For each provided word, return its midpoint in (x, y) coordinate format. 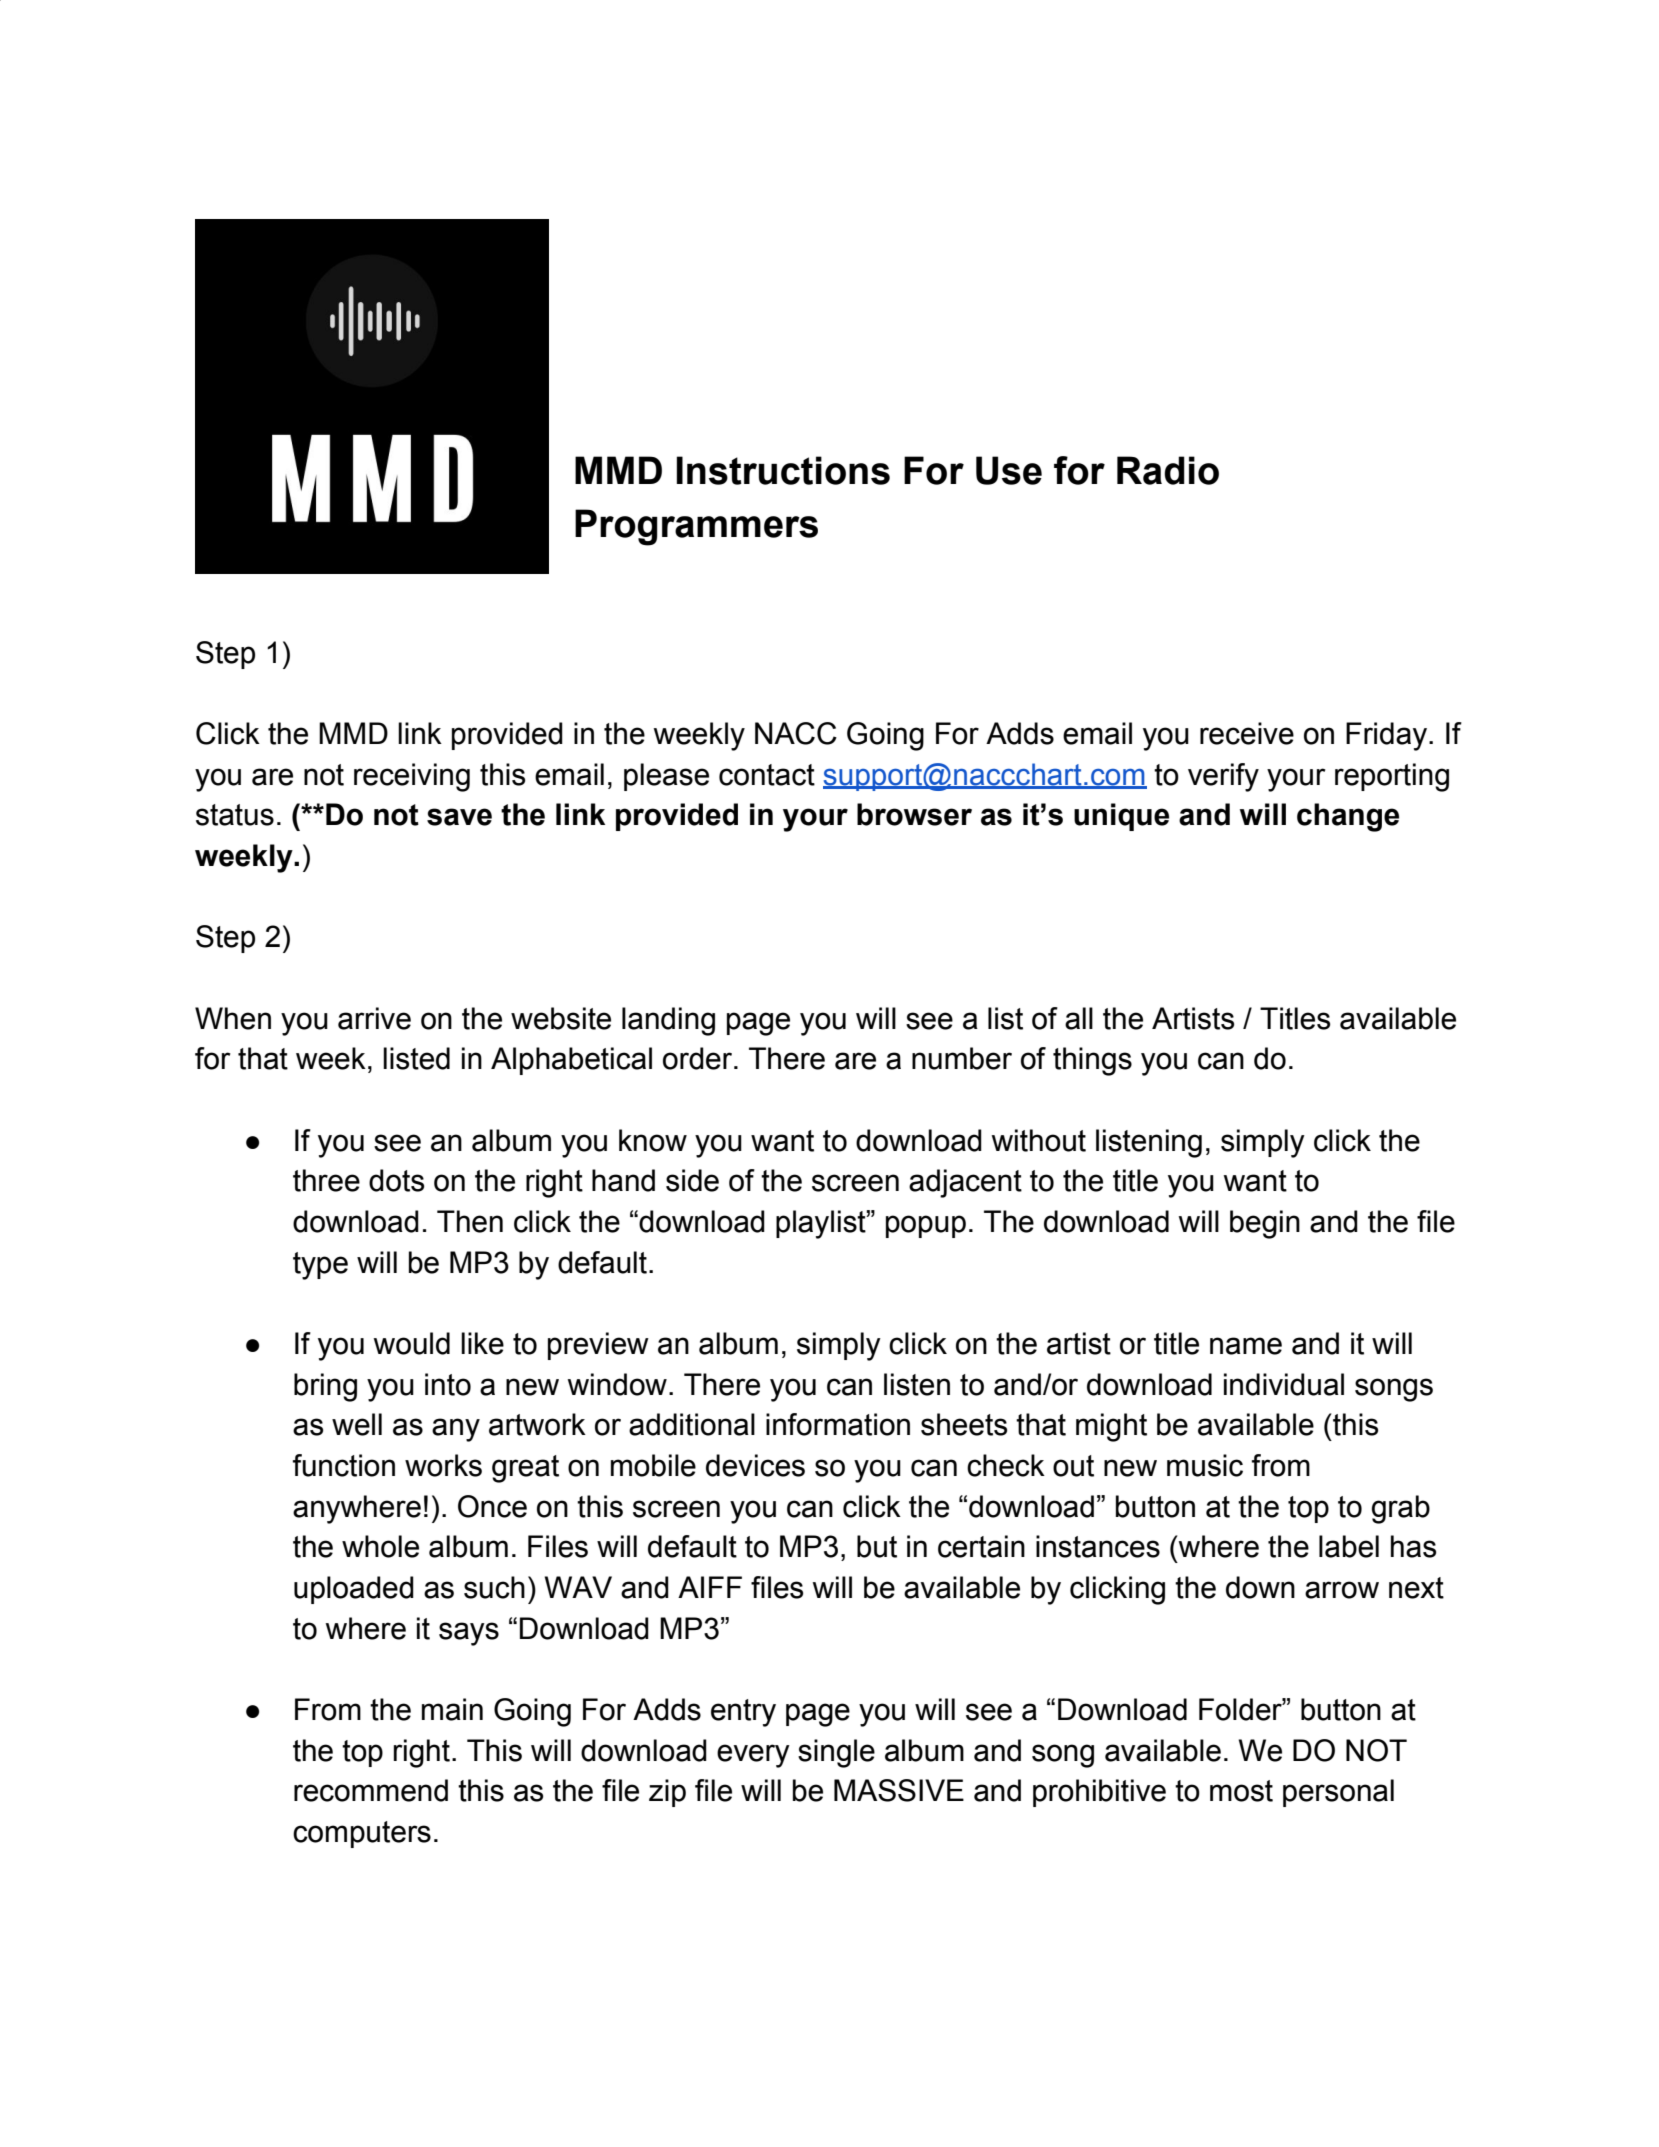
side (692, 1180)
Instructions (783, 470)
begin (1265, 1224)
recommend (371, 1790)
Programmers (696, 527)
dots (396, 1180)
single (836, 1753)
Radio (1168, 470)
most (1241, 1791)
